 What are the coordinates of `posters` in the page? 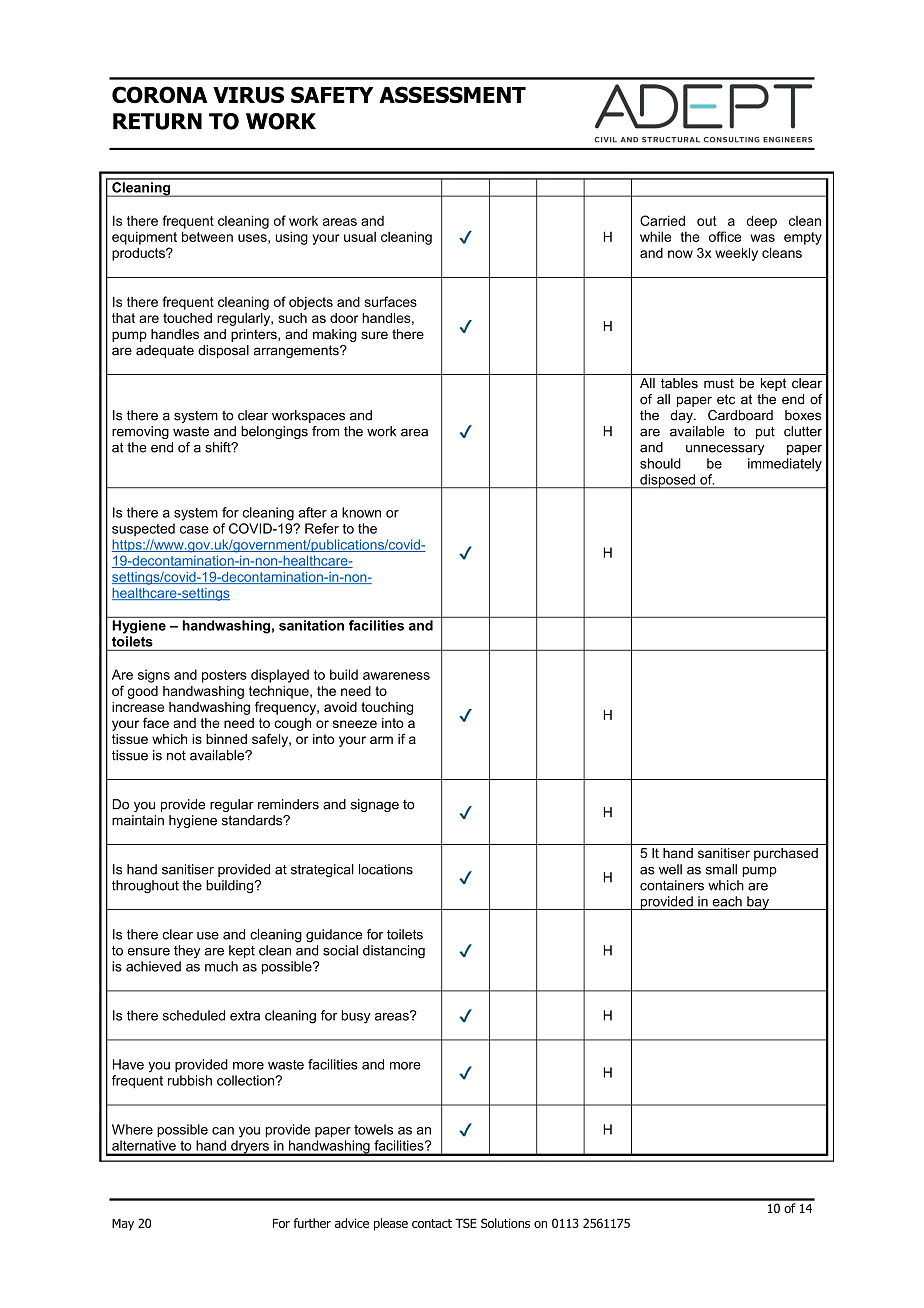 It's located at (224, 676).
